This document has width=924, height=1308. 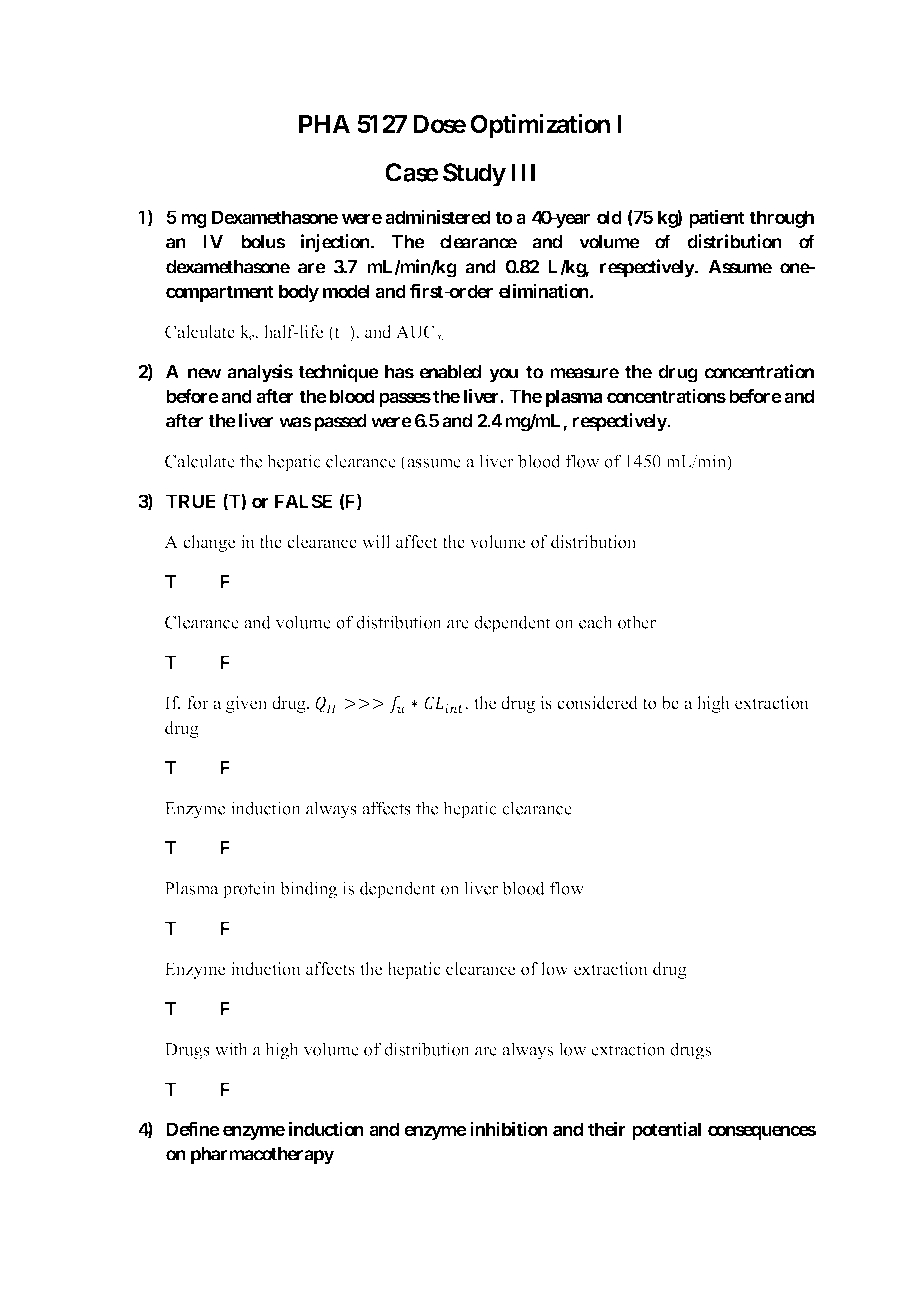 I want to click on injection, so click(x=336, y=243).
